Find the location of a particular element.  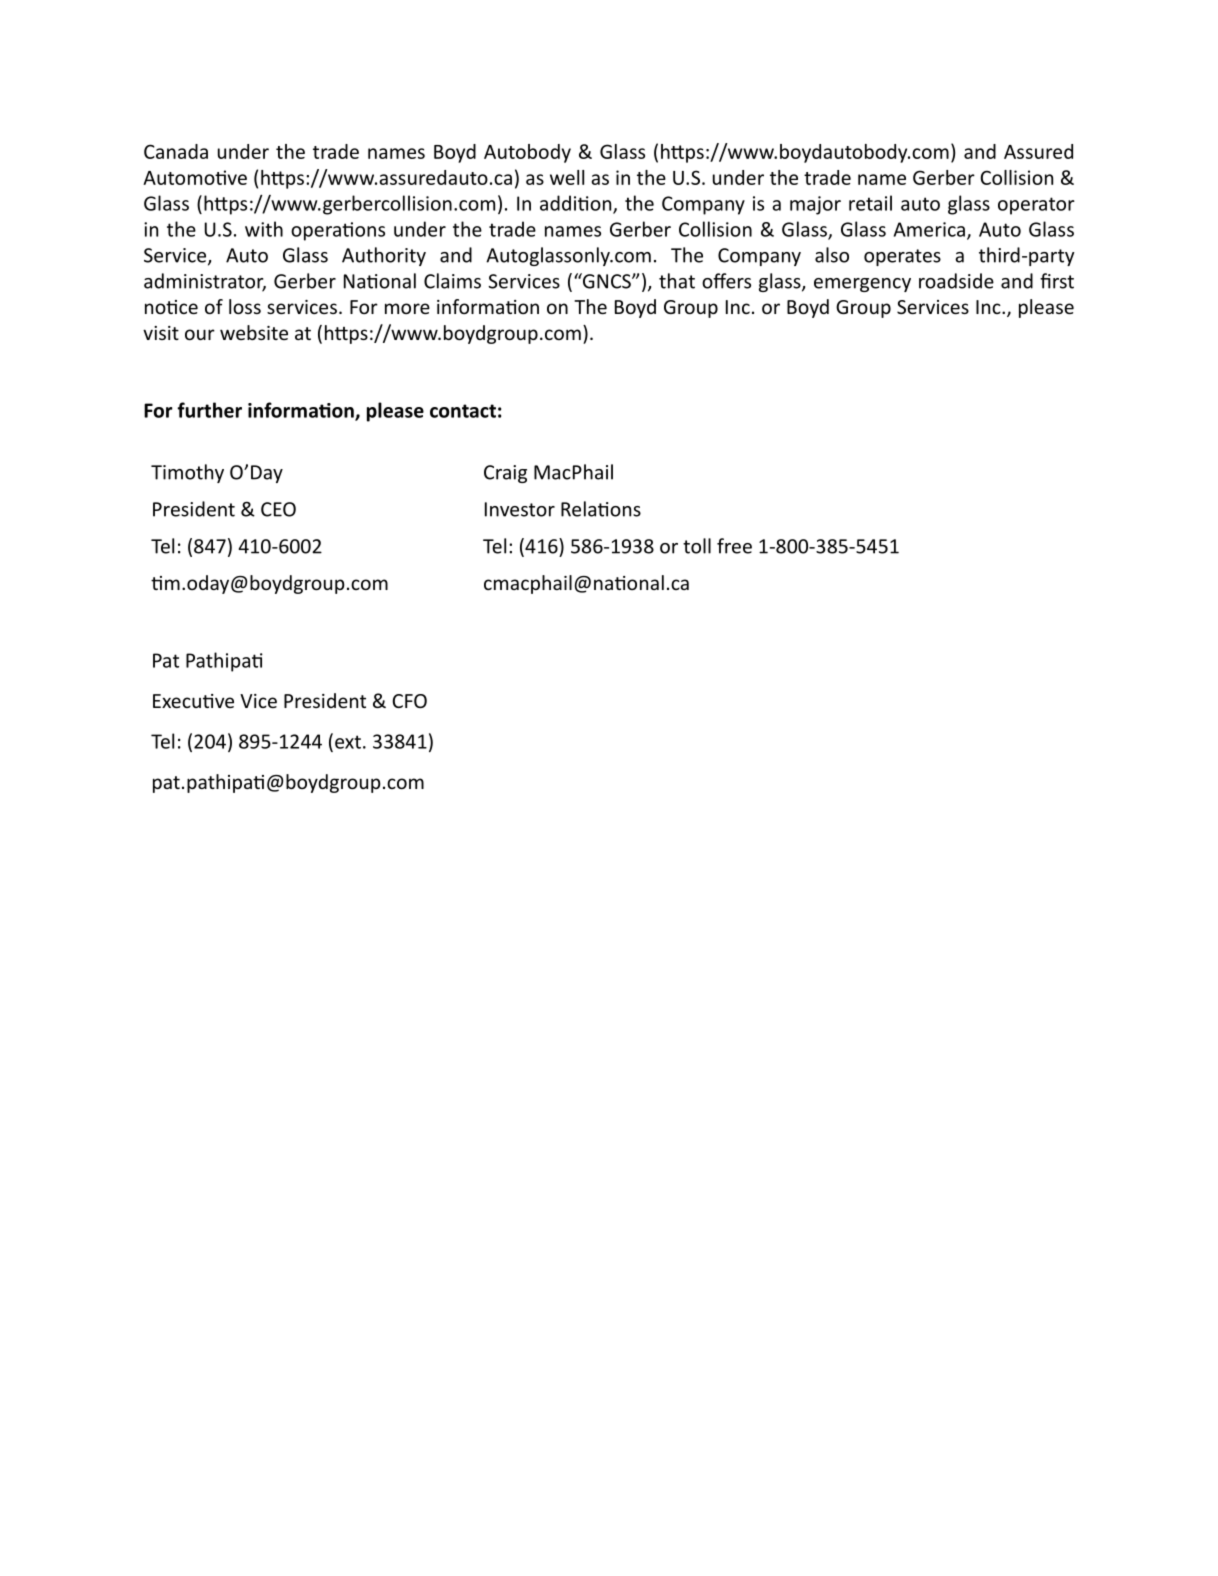

retail is located at coordinates (870, 203).
